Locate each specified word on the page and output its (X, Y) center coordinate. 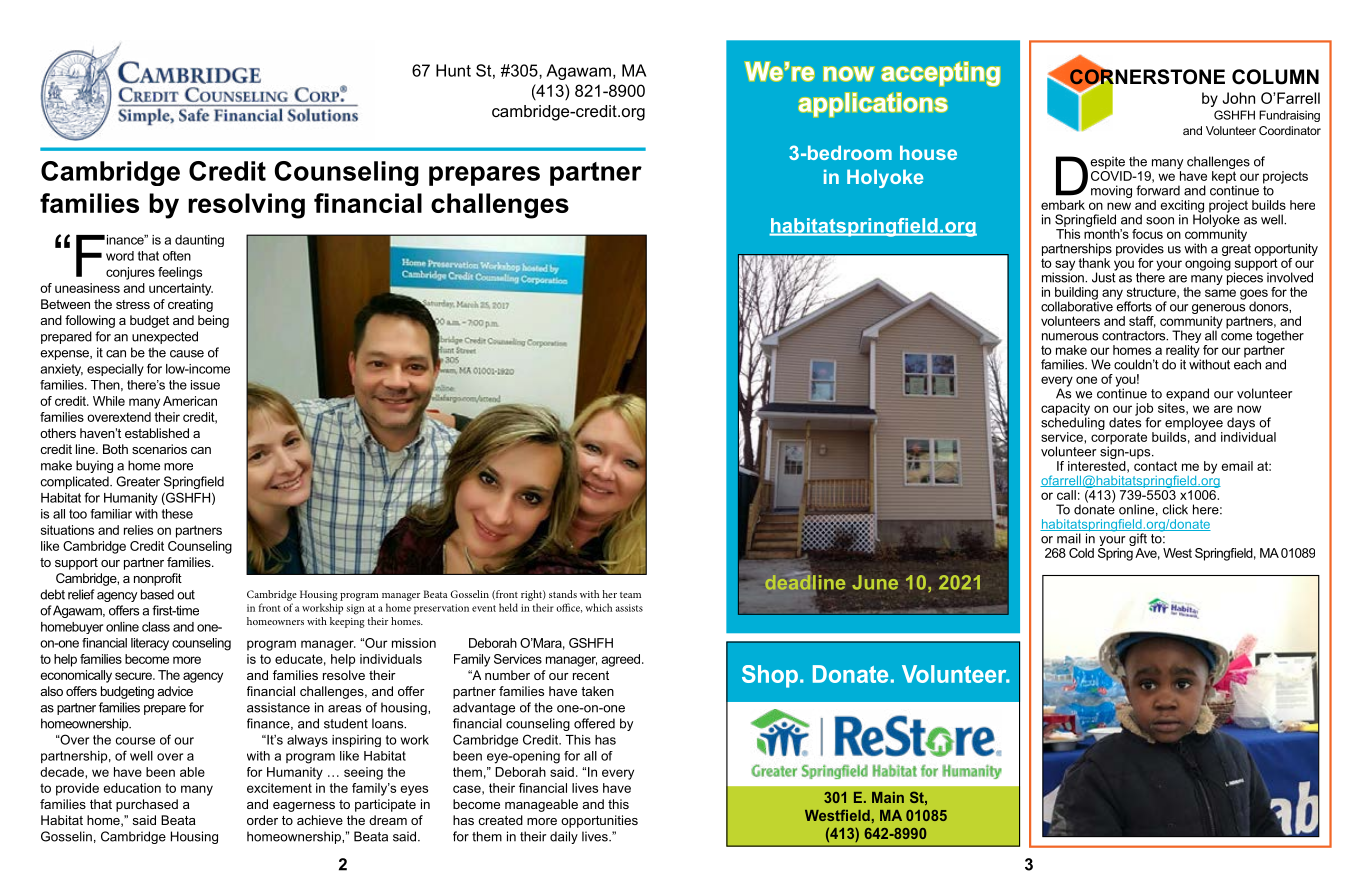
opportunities (599, 821)
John (1239, 98)
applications (873, 105)
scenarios (159, 449)
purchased (147, 805)
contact (1155, 466)
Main (888, 797)
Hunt (453, 70)
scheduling (1073, 422)
